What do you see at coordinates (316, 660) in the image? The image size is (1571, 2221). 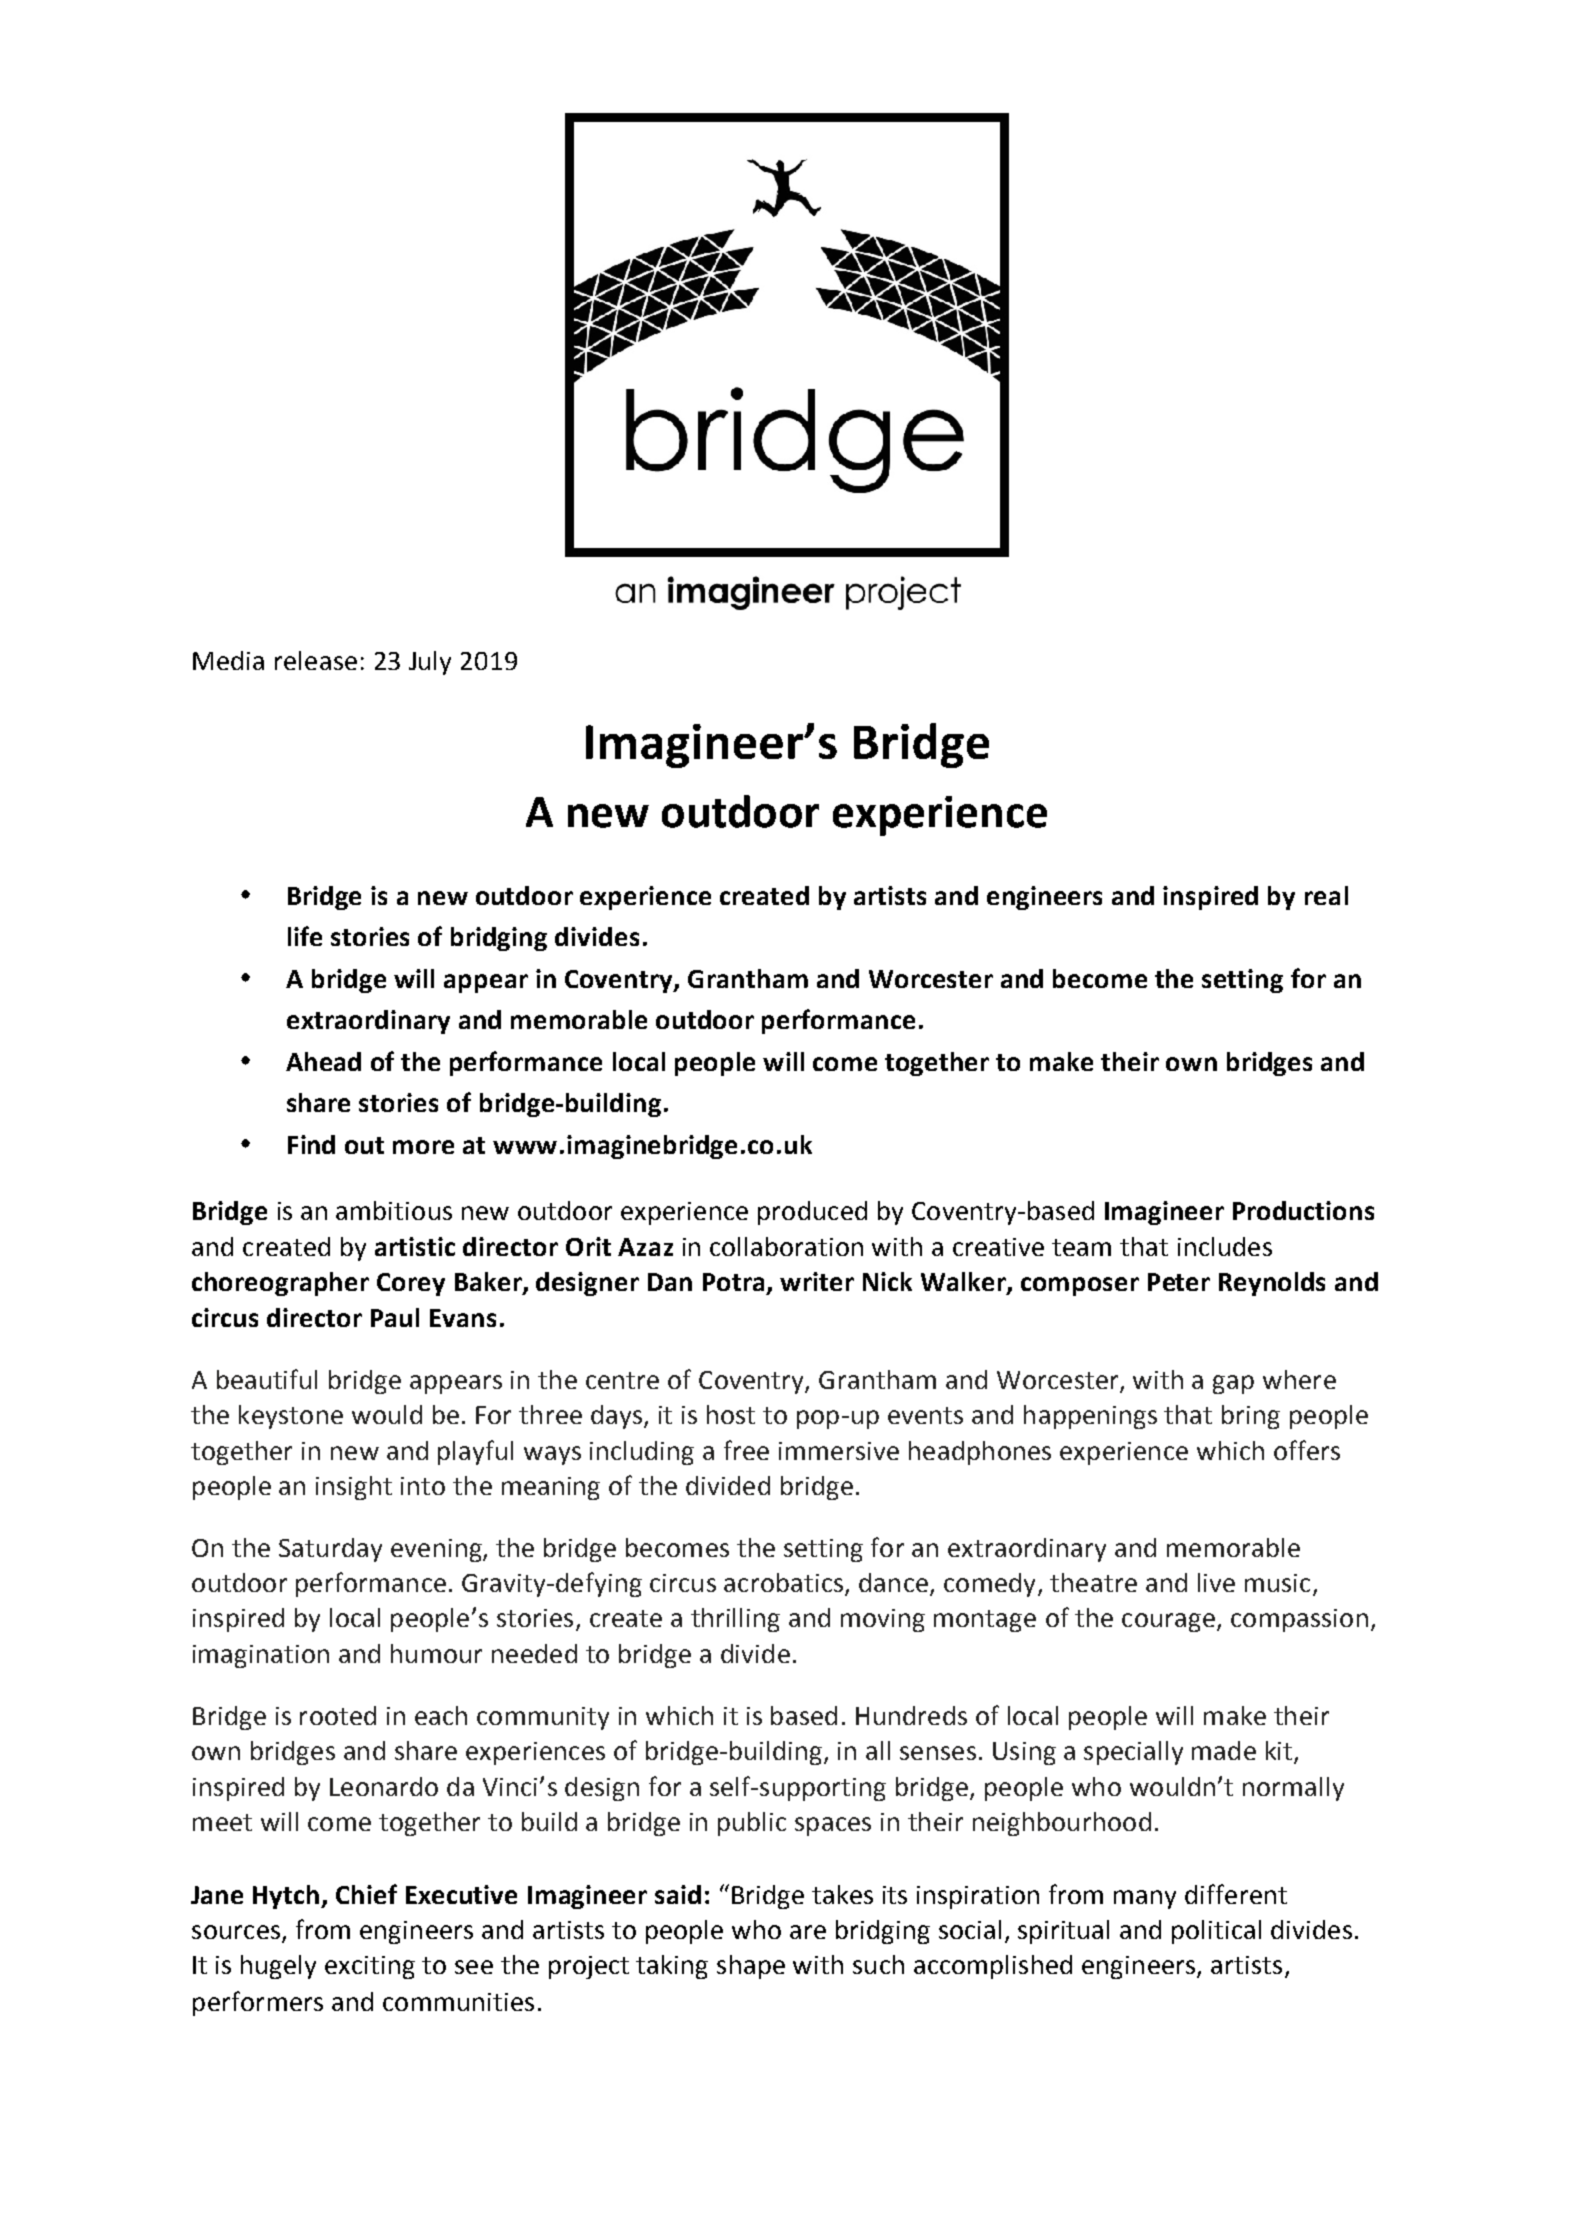 I see `release` at bounding box center [316, 660].
